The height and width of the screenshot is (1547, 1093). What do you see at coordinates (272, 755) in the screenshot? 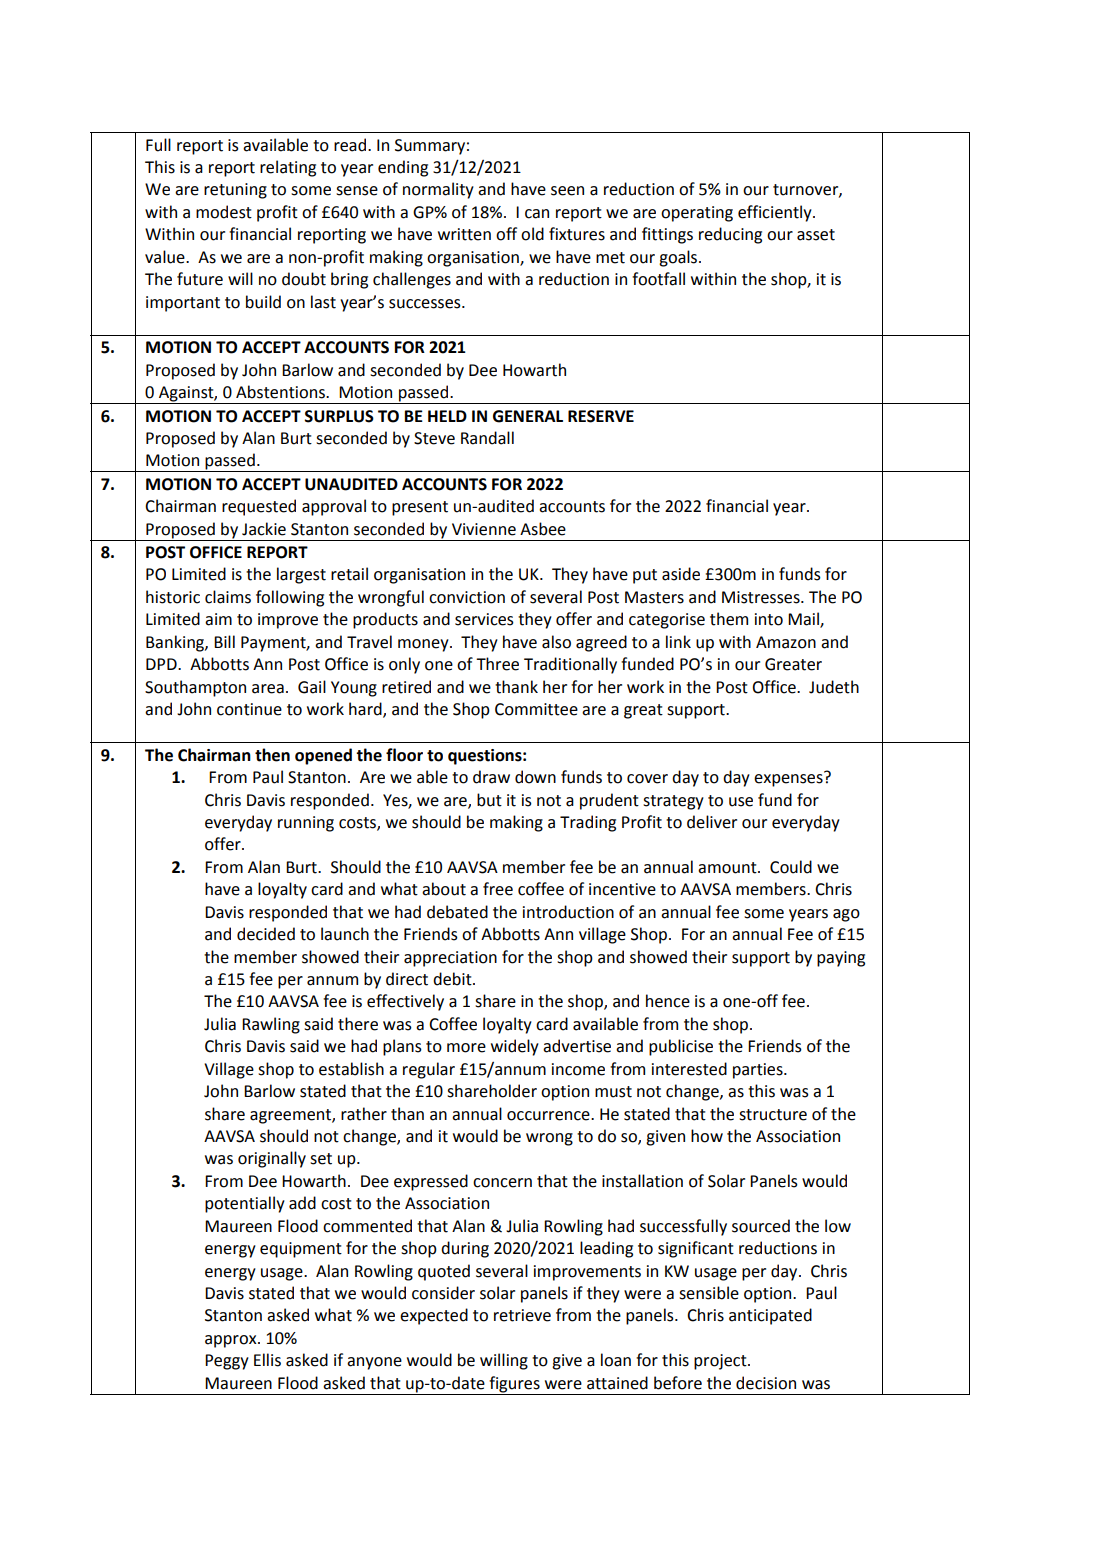
I see `then` at bounding box center [272, 755].
